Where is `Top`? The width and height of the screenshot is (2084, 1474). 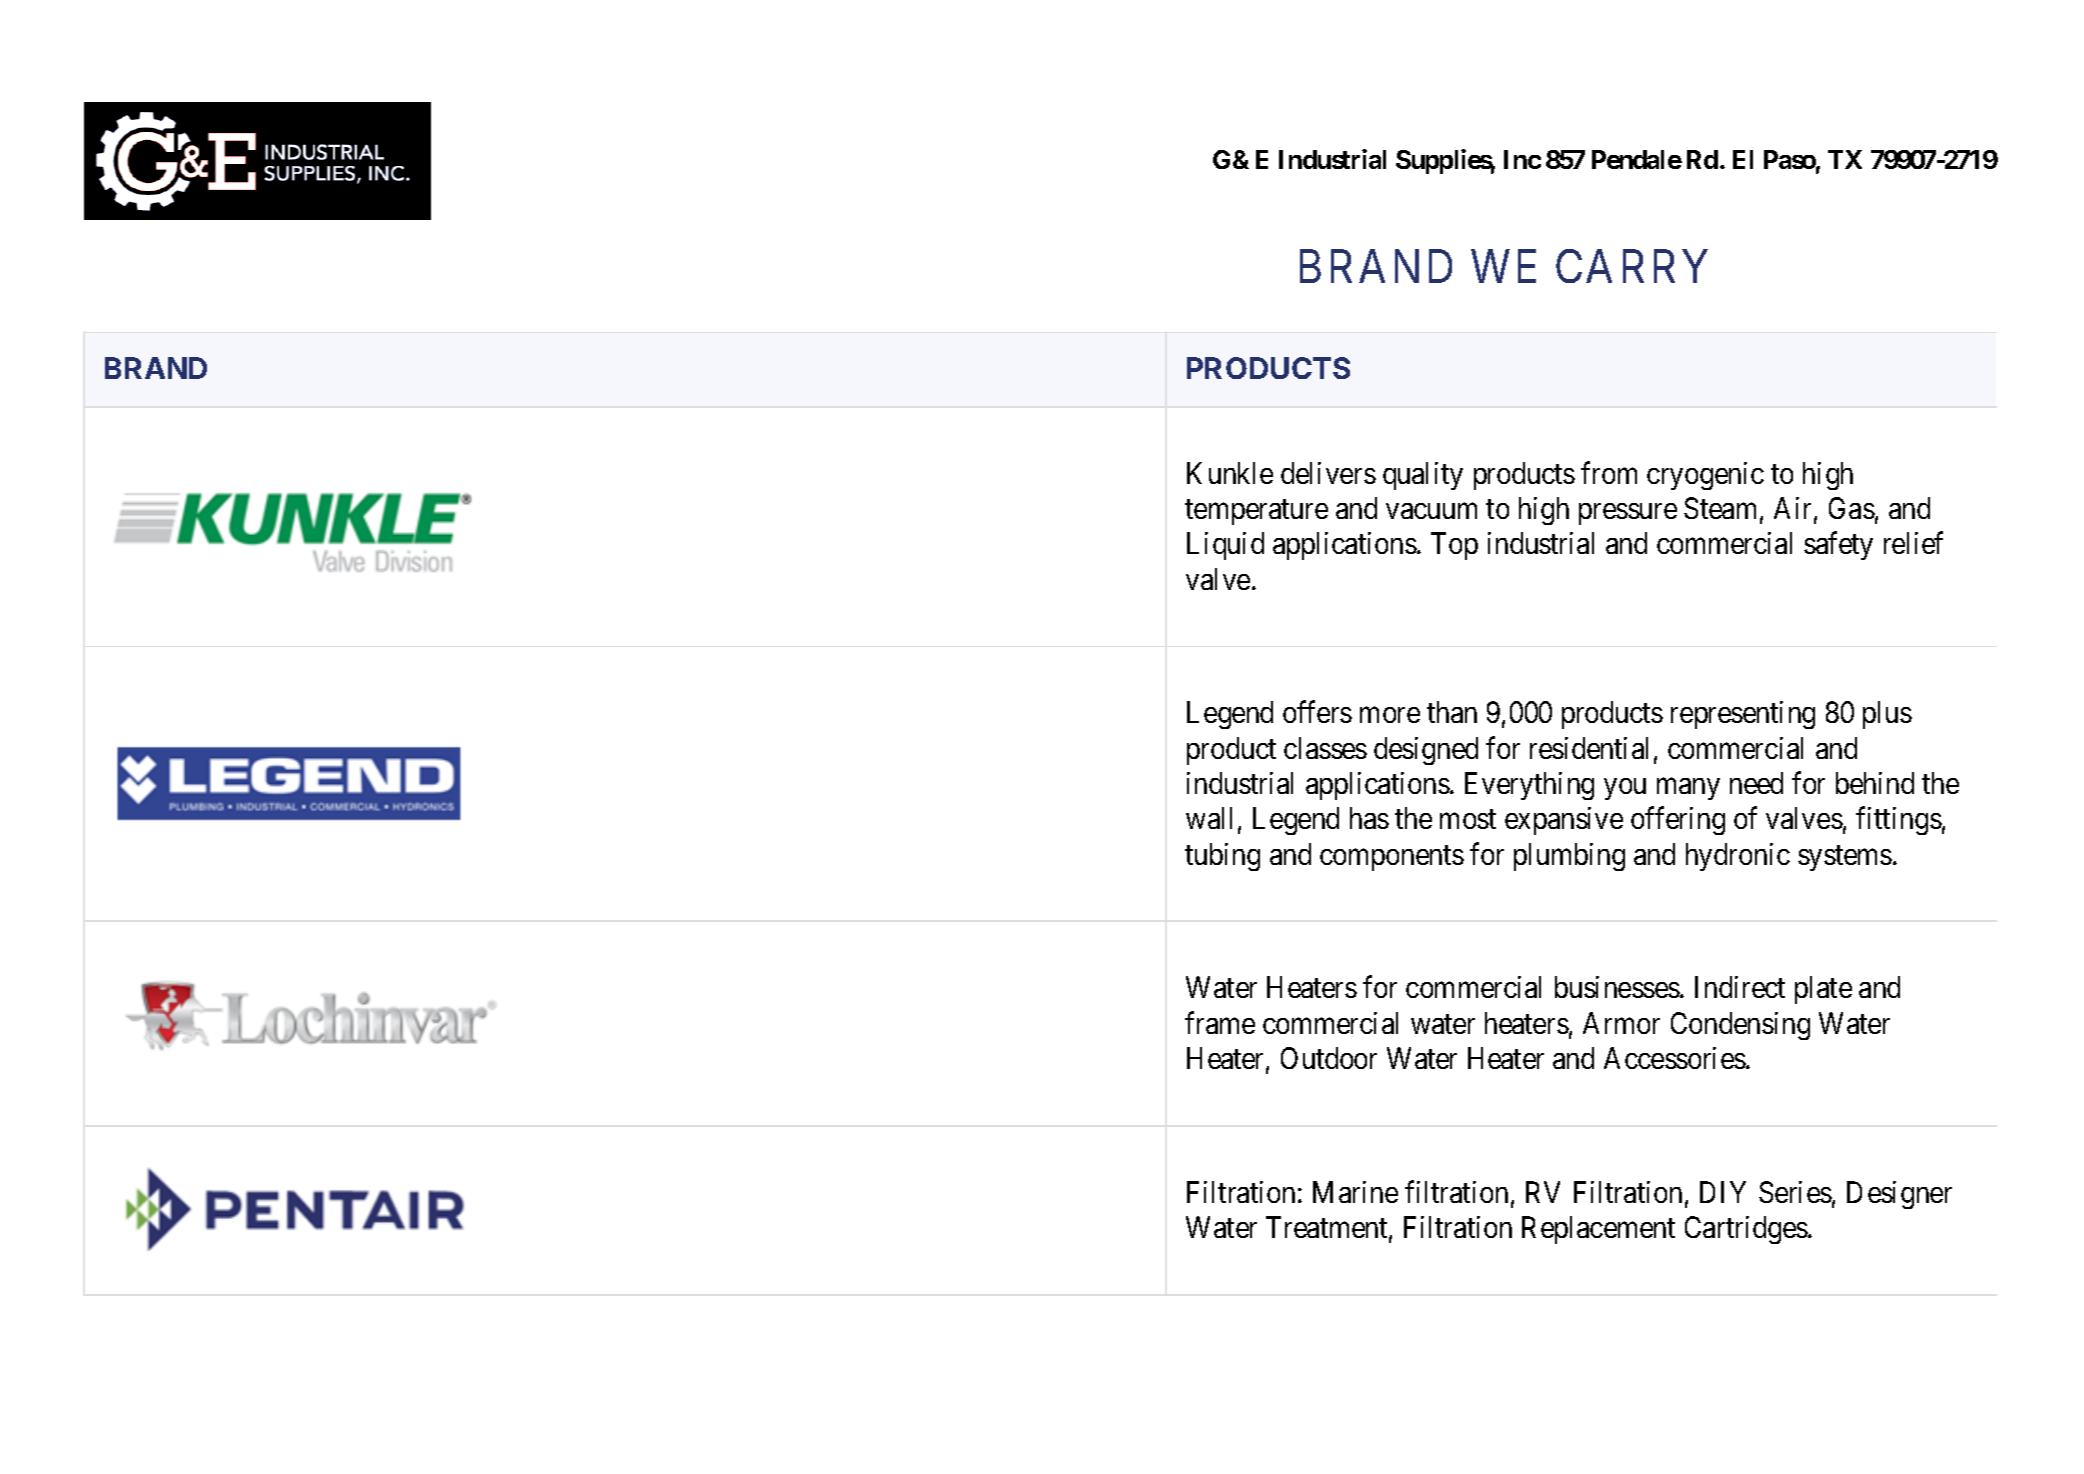
Top is located at coordinates (1454, 546).
